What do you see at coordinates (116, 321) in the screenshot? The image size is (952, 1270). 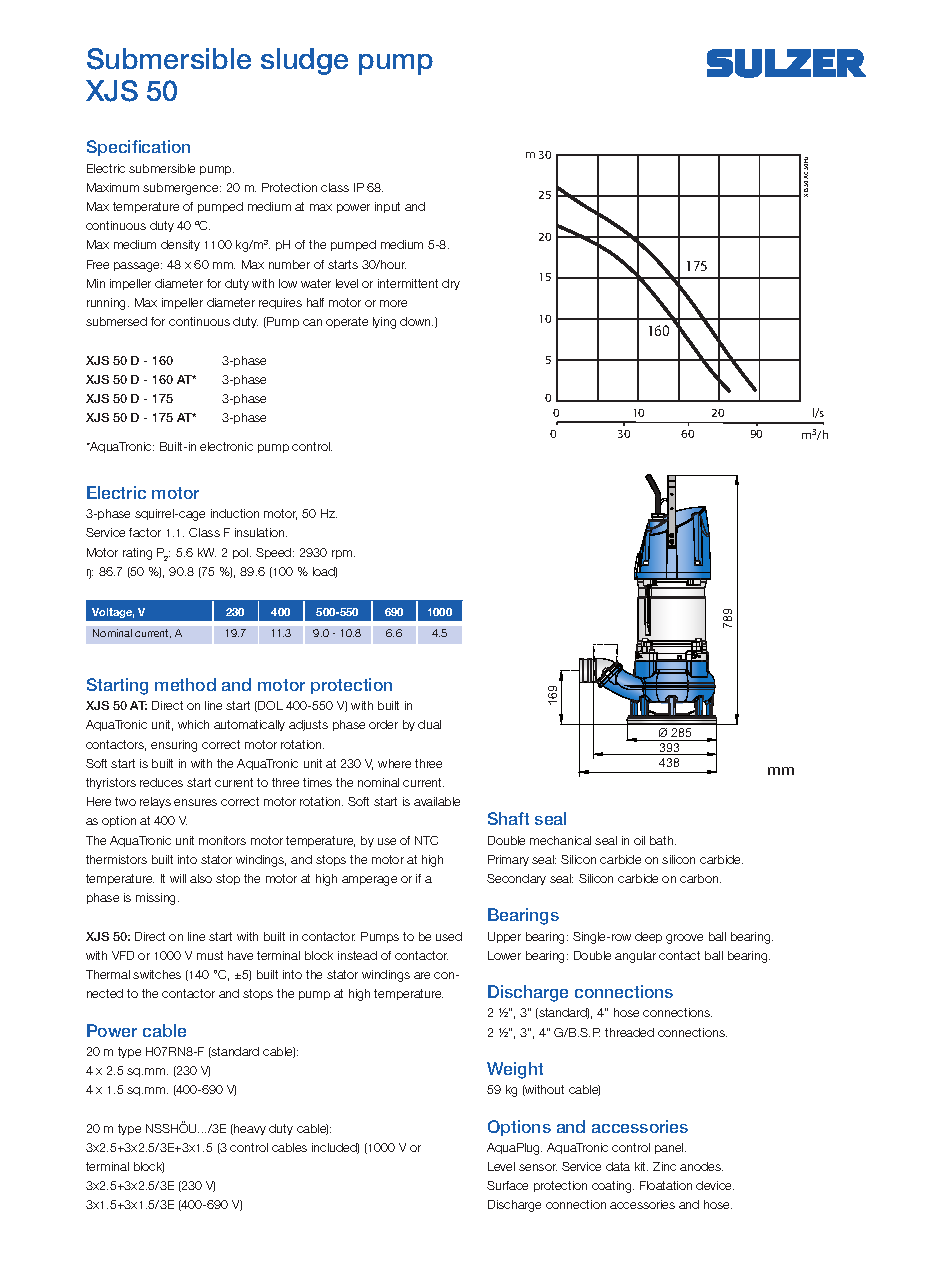 I see `submersed` at bounding box center [116, 321].
